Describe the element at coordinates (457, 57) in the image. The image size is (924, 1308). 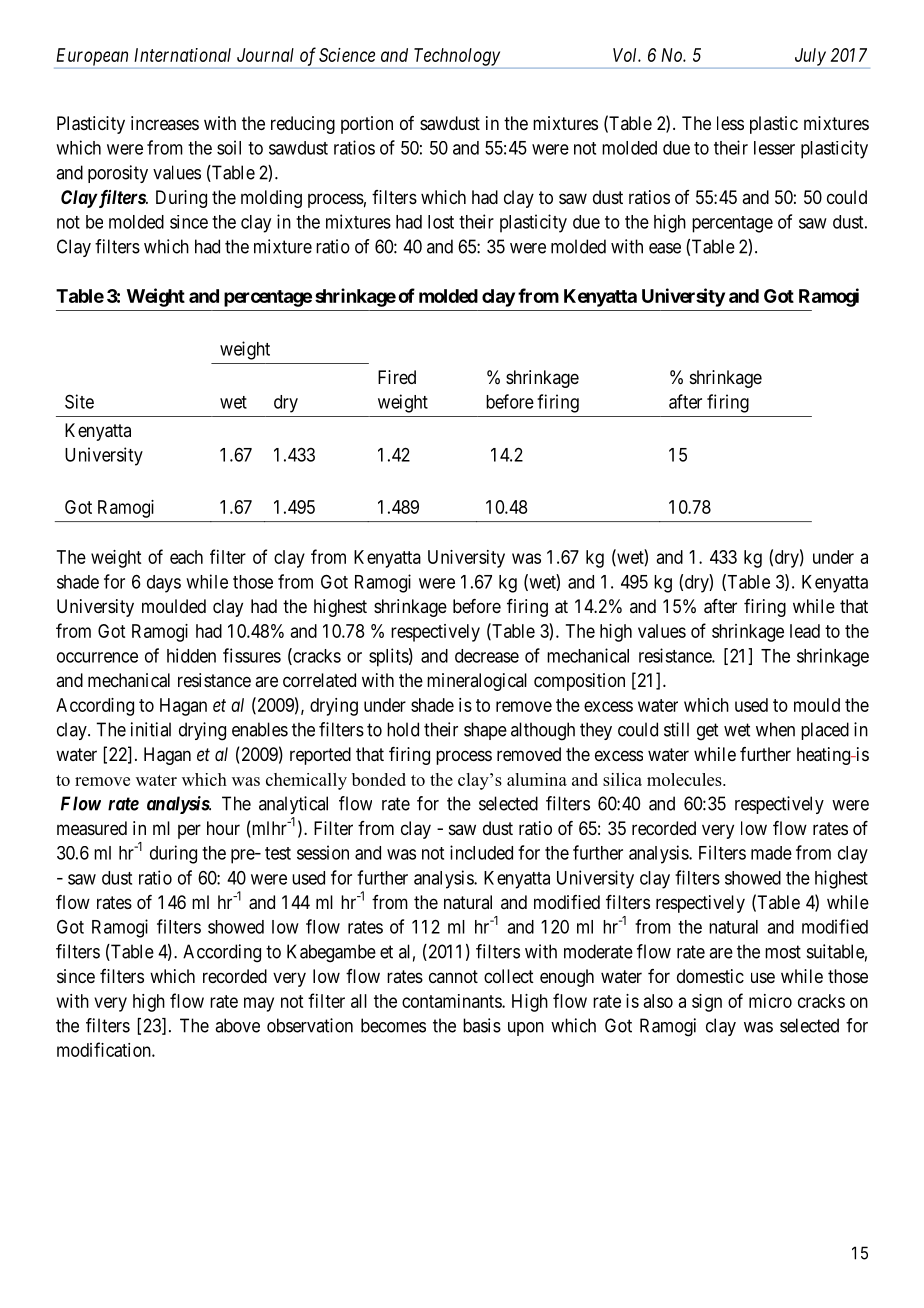
I see `Technology` at that location.
